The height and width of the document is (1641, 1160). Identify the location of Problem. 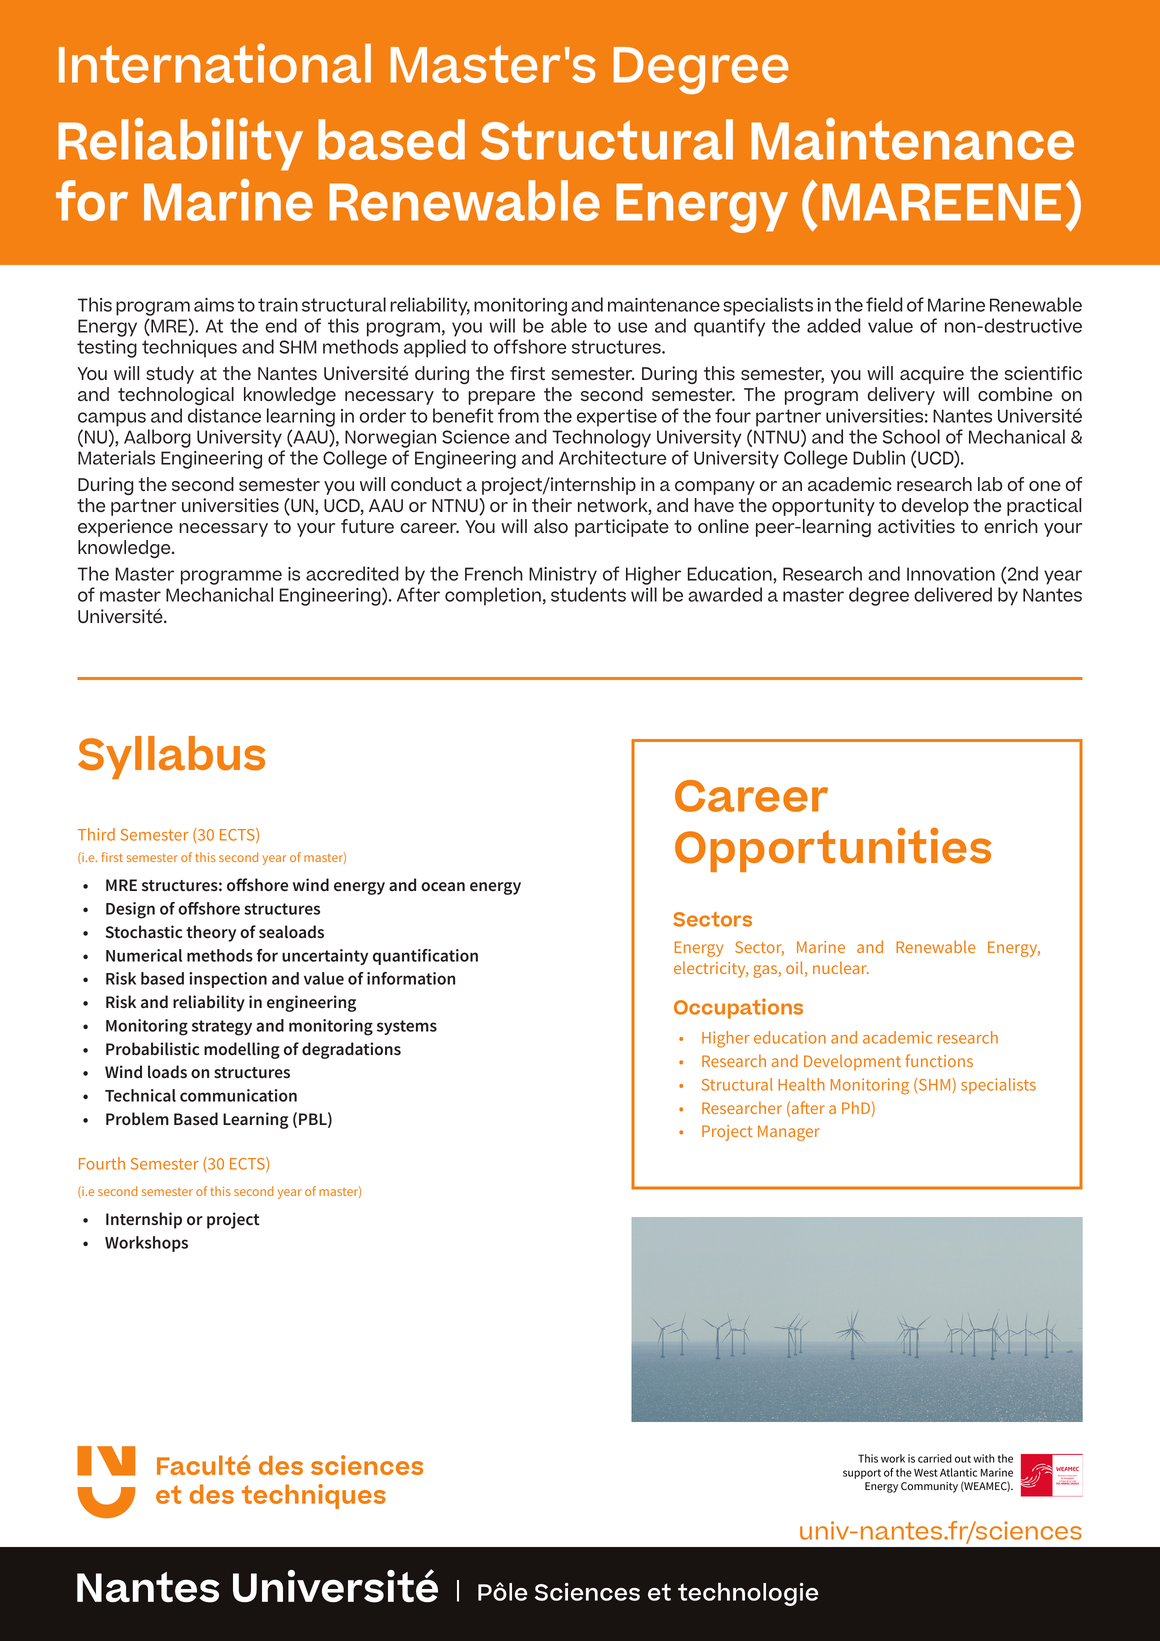
(137, 1119).
